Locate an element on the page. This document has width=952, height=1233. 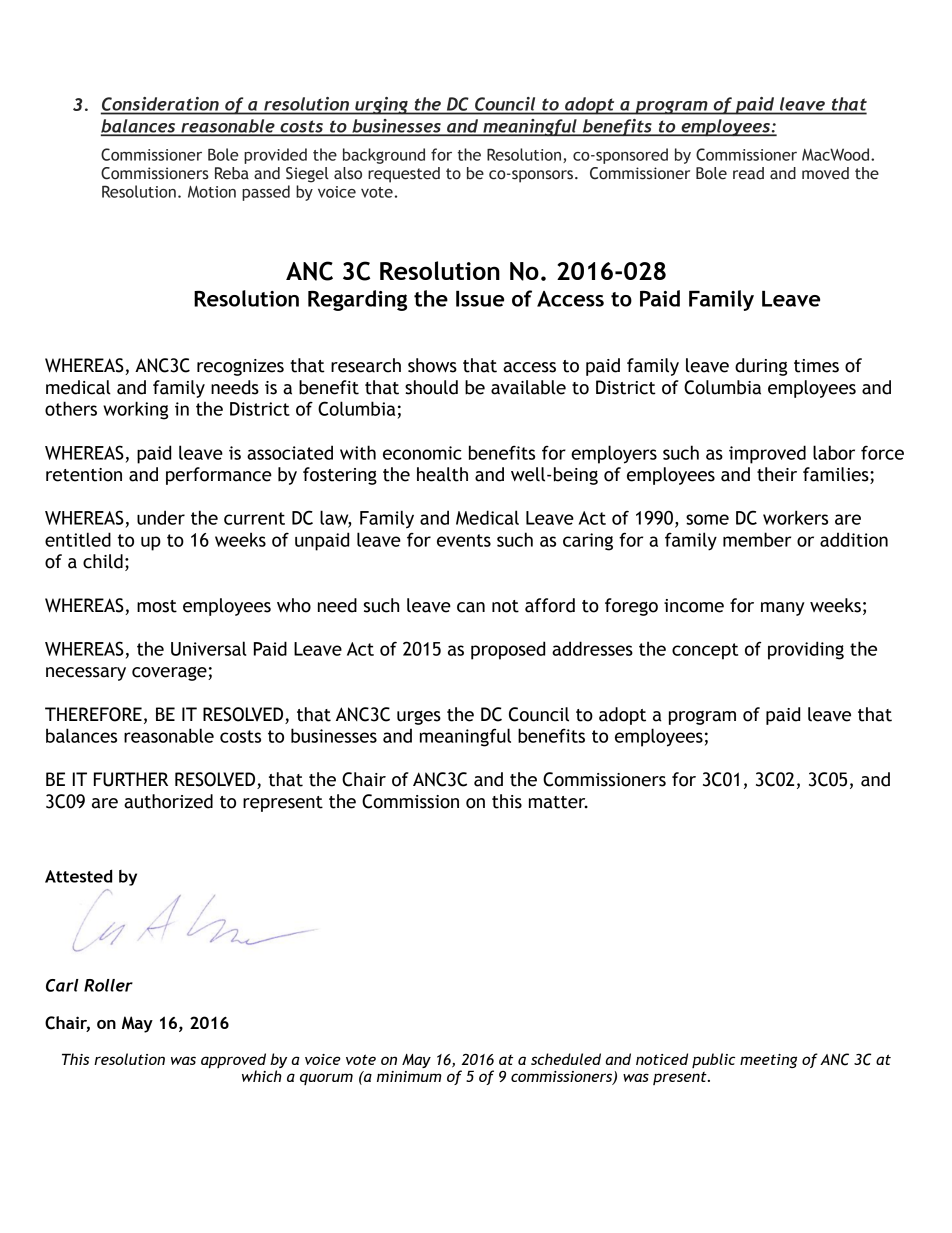
Reba is located at coordinates (232, 173).
